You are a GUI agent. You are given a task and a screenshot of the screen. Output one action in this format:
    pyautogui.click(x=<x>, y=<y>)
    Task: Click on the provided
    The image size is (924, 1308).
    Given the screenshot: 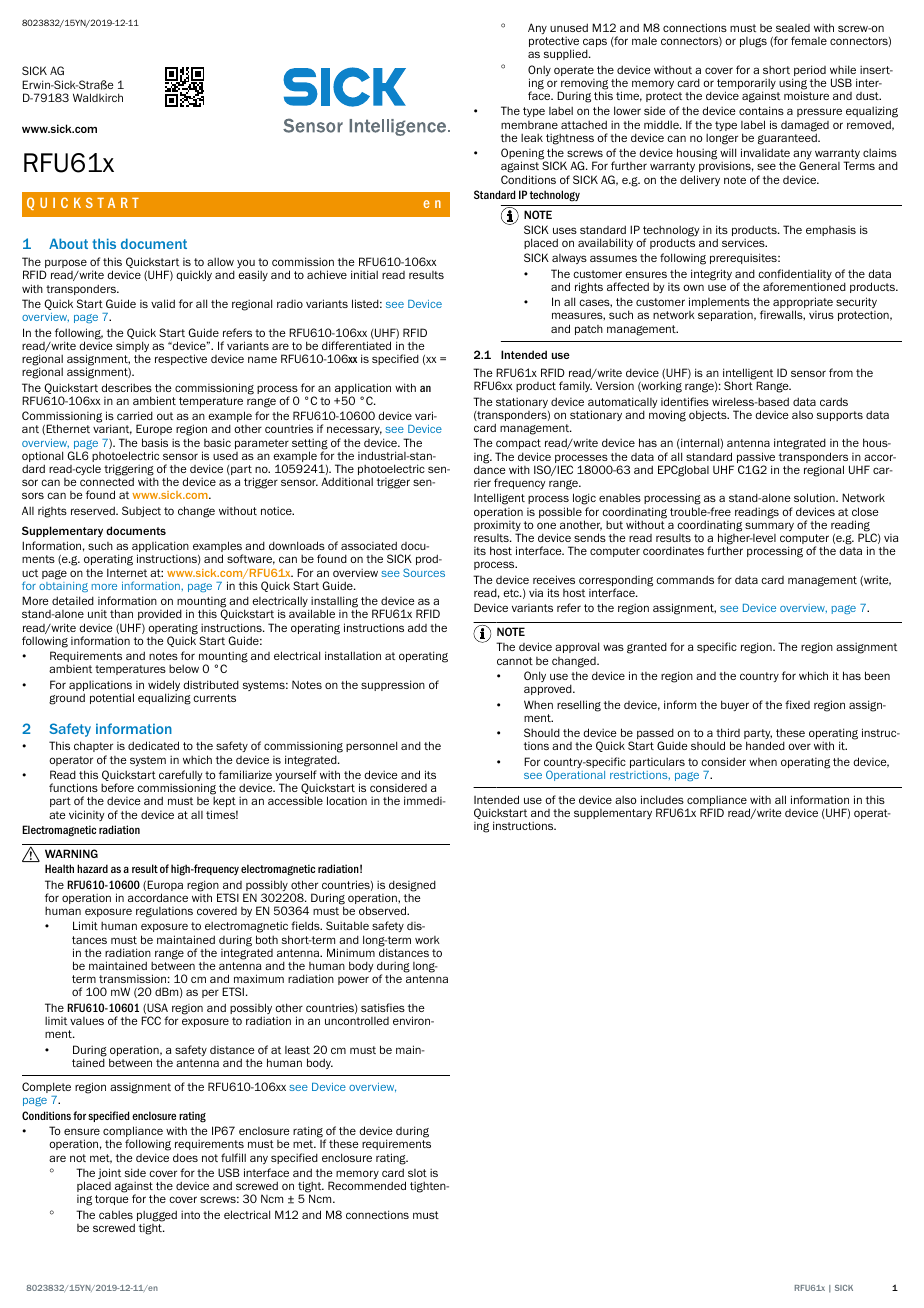 What is the action you would take?
    pyautogui.click(x=160, y=614)
